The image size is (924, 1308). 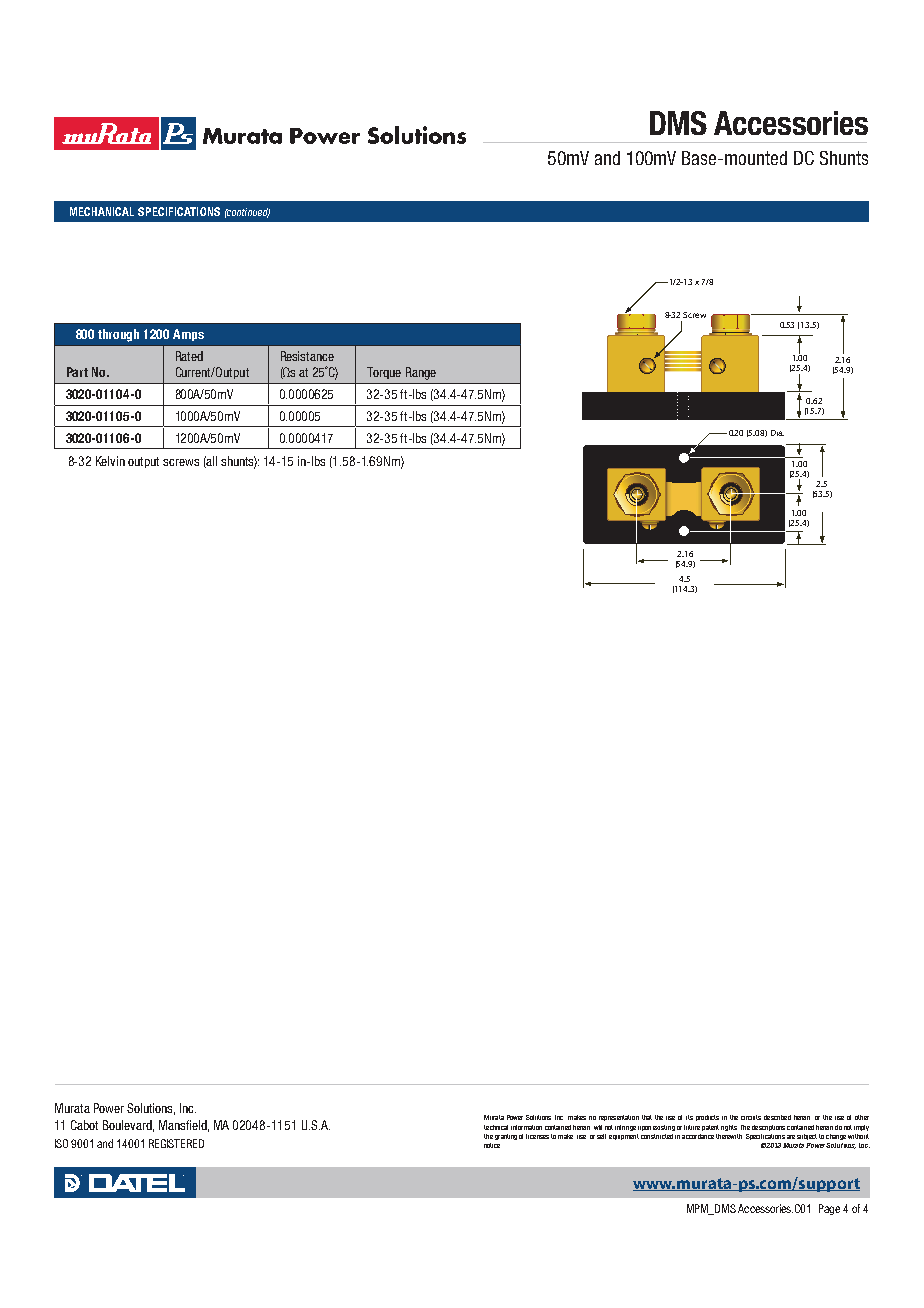 What do you see at coordinates (421, 373) in the document?
I see `Range` at bounding box center [421, 373].
